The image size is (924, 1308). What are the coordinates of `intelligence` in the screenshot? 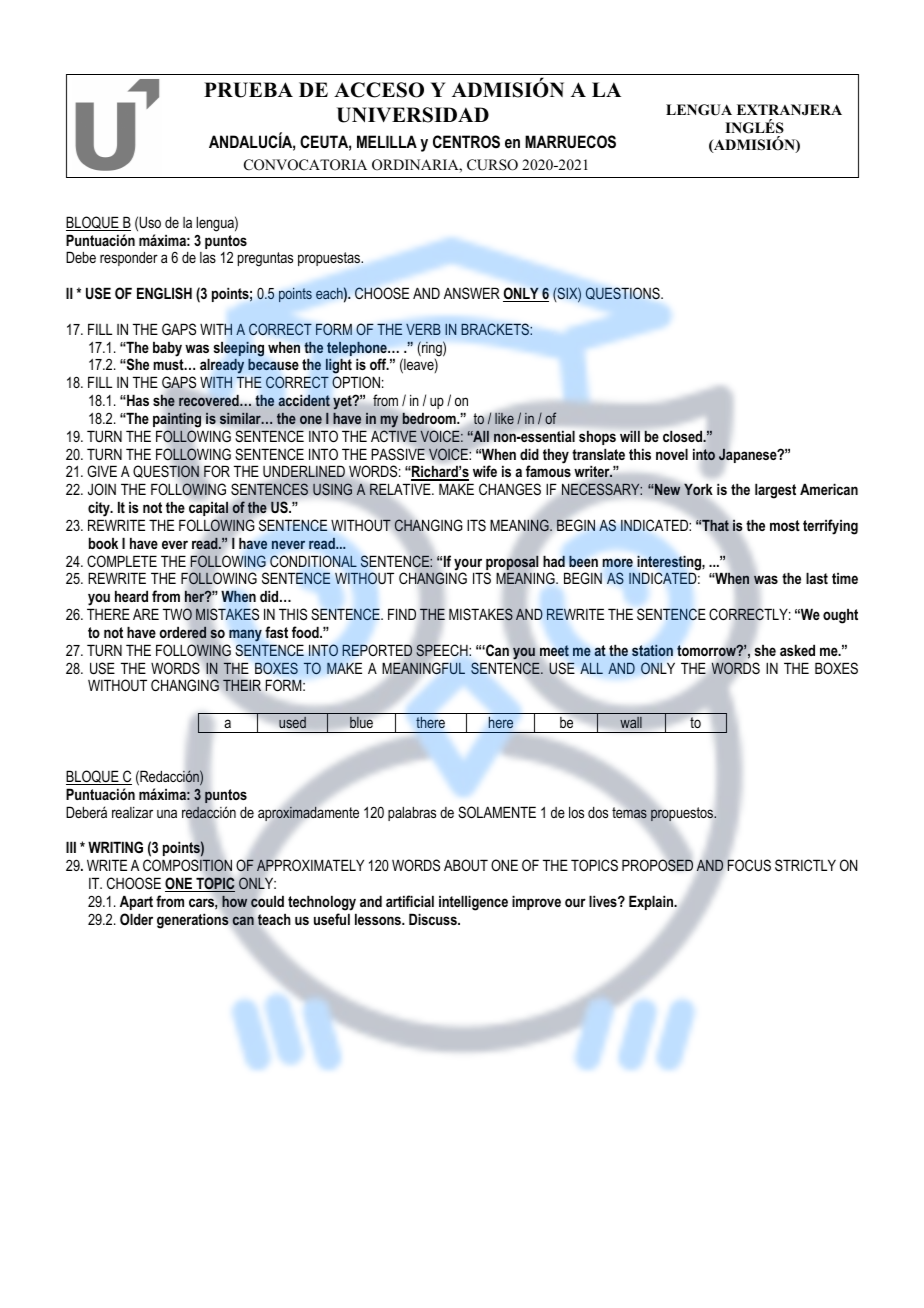 It's located at (473, 903).
